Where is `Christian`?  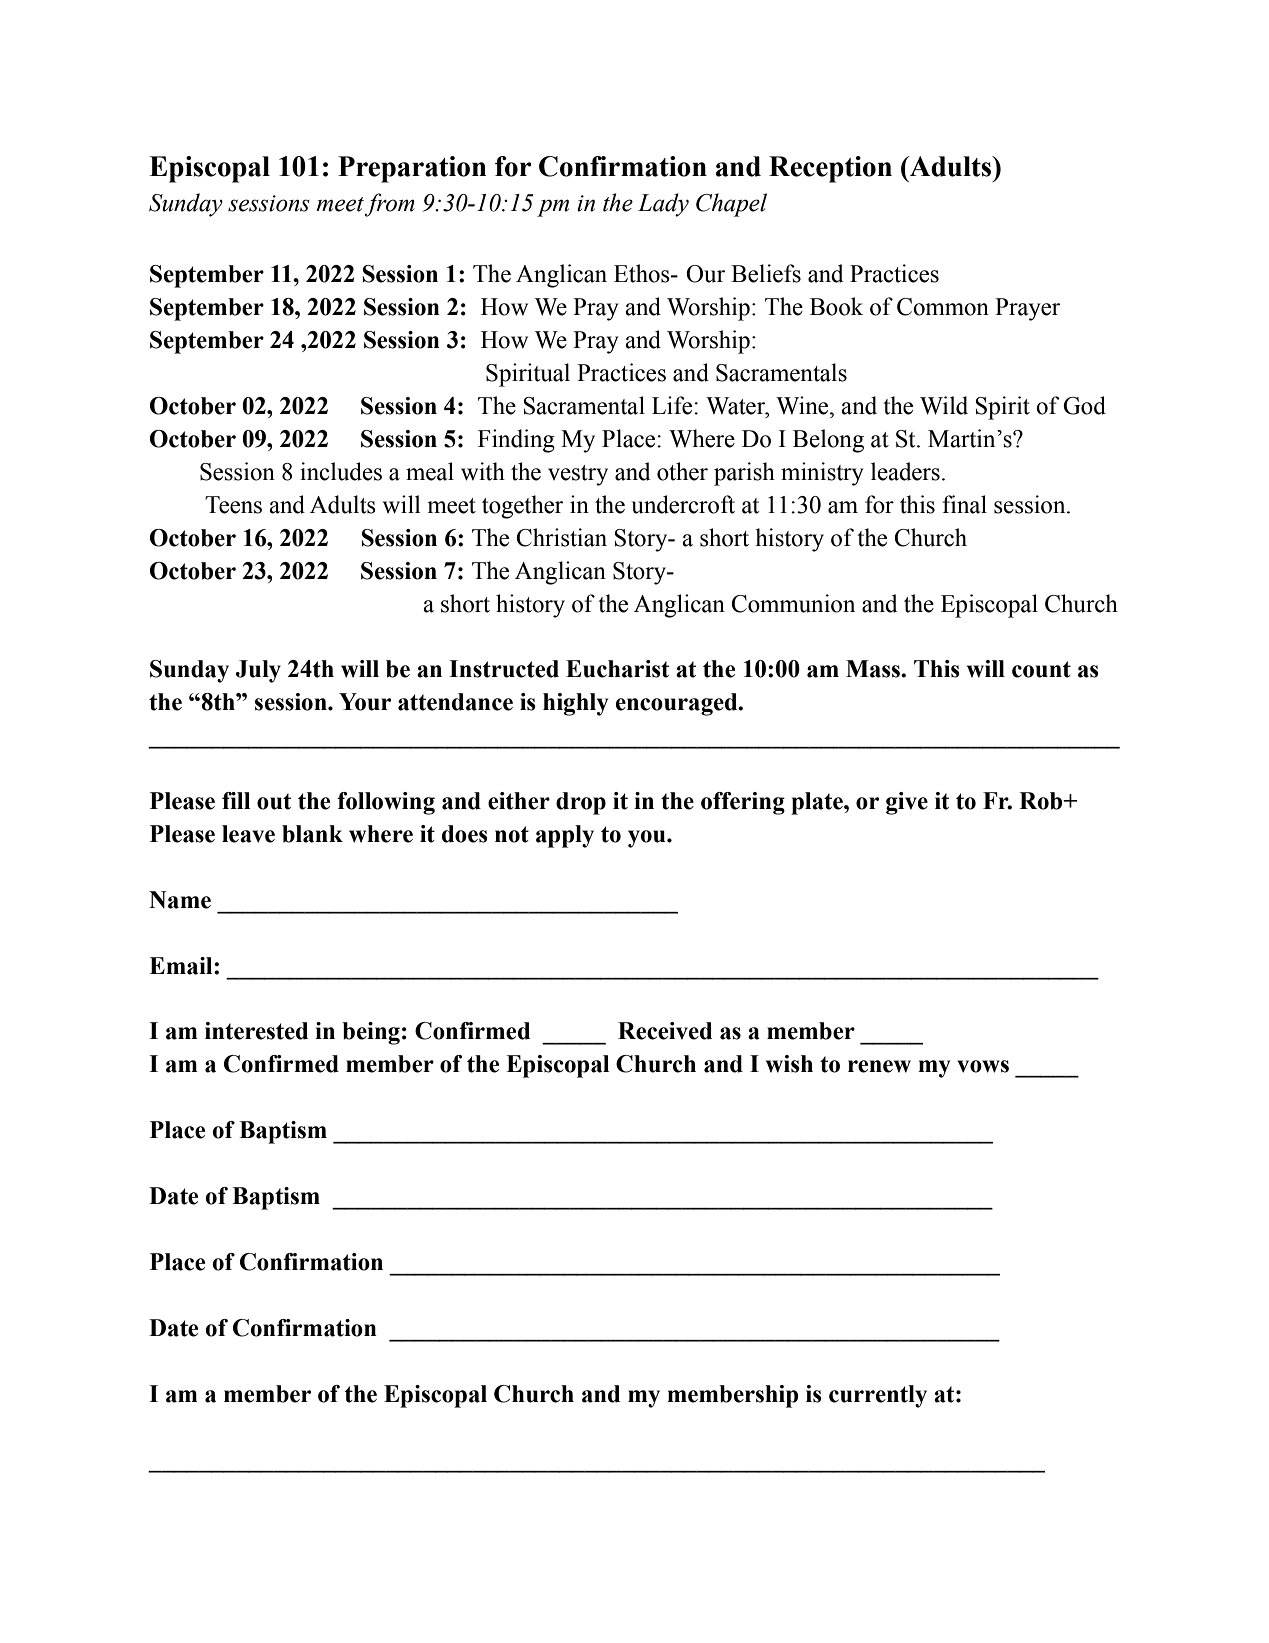
Christian is located at coordinates (561, 537).
